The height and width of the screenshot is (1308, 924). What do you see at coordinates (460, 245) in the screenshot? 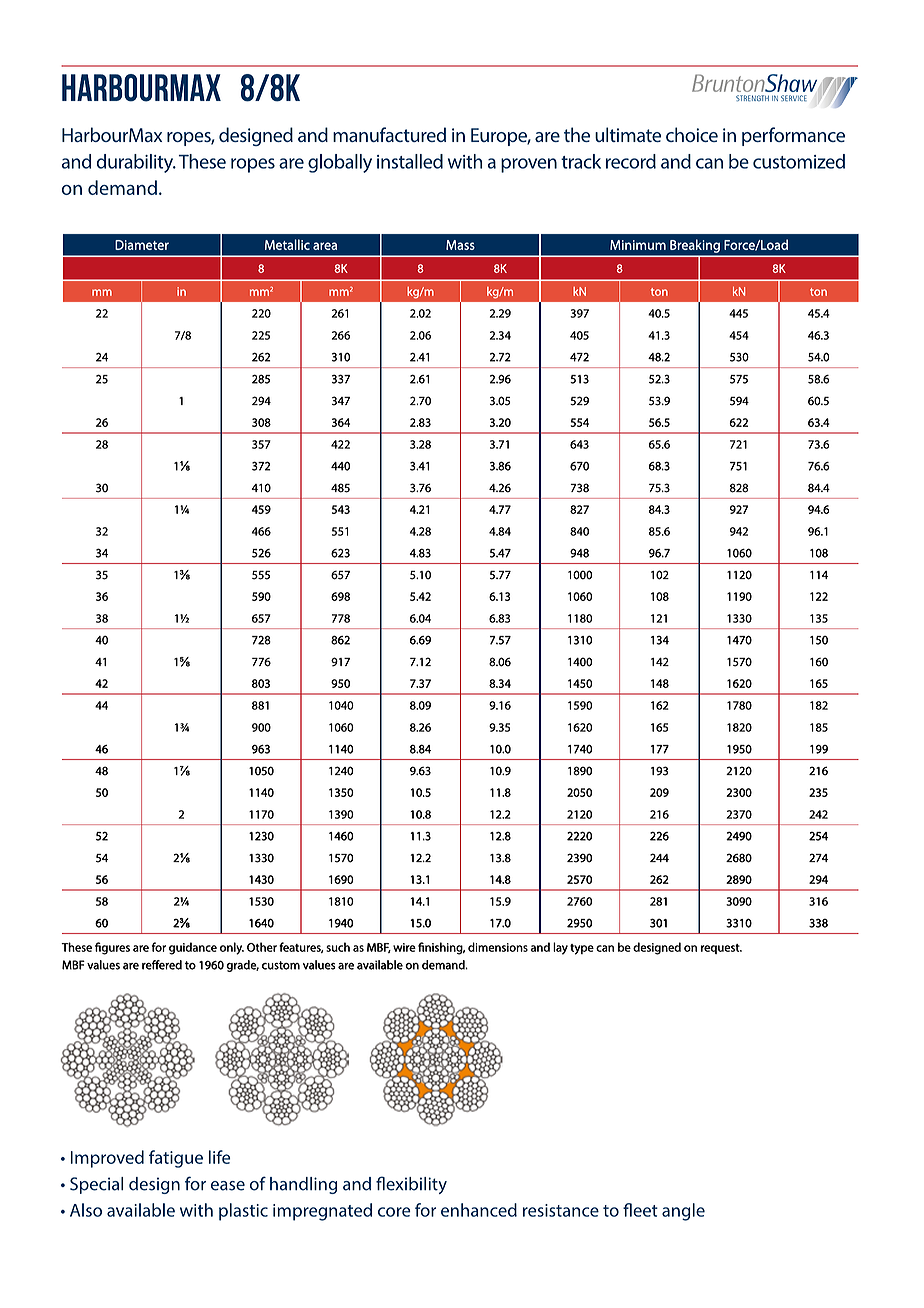
I see `Mass` at bounding box center [460, 245].
